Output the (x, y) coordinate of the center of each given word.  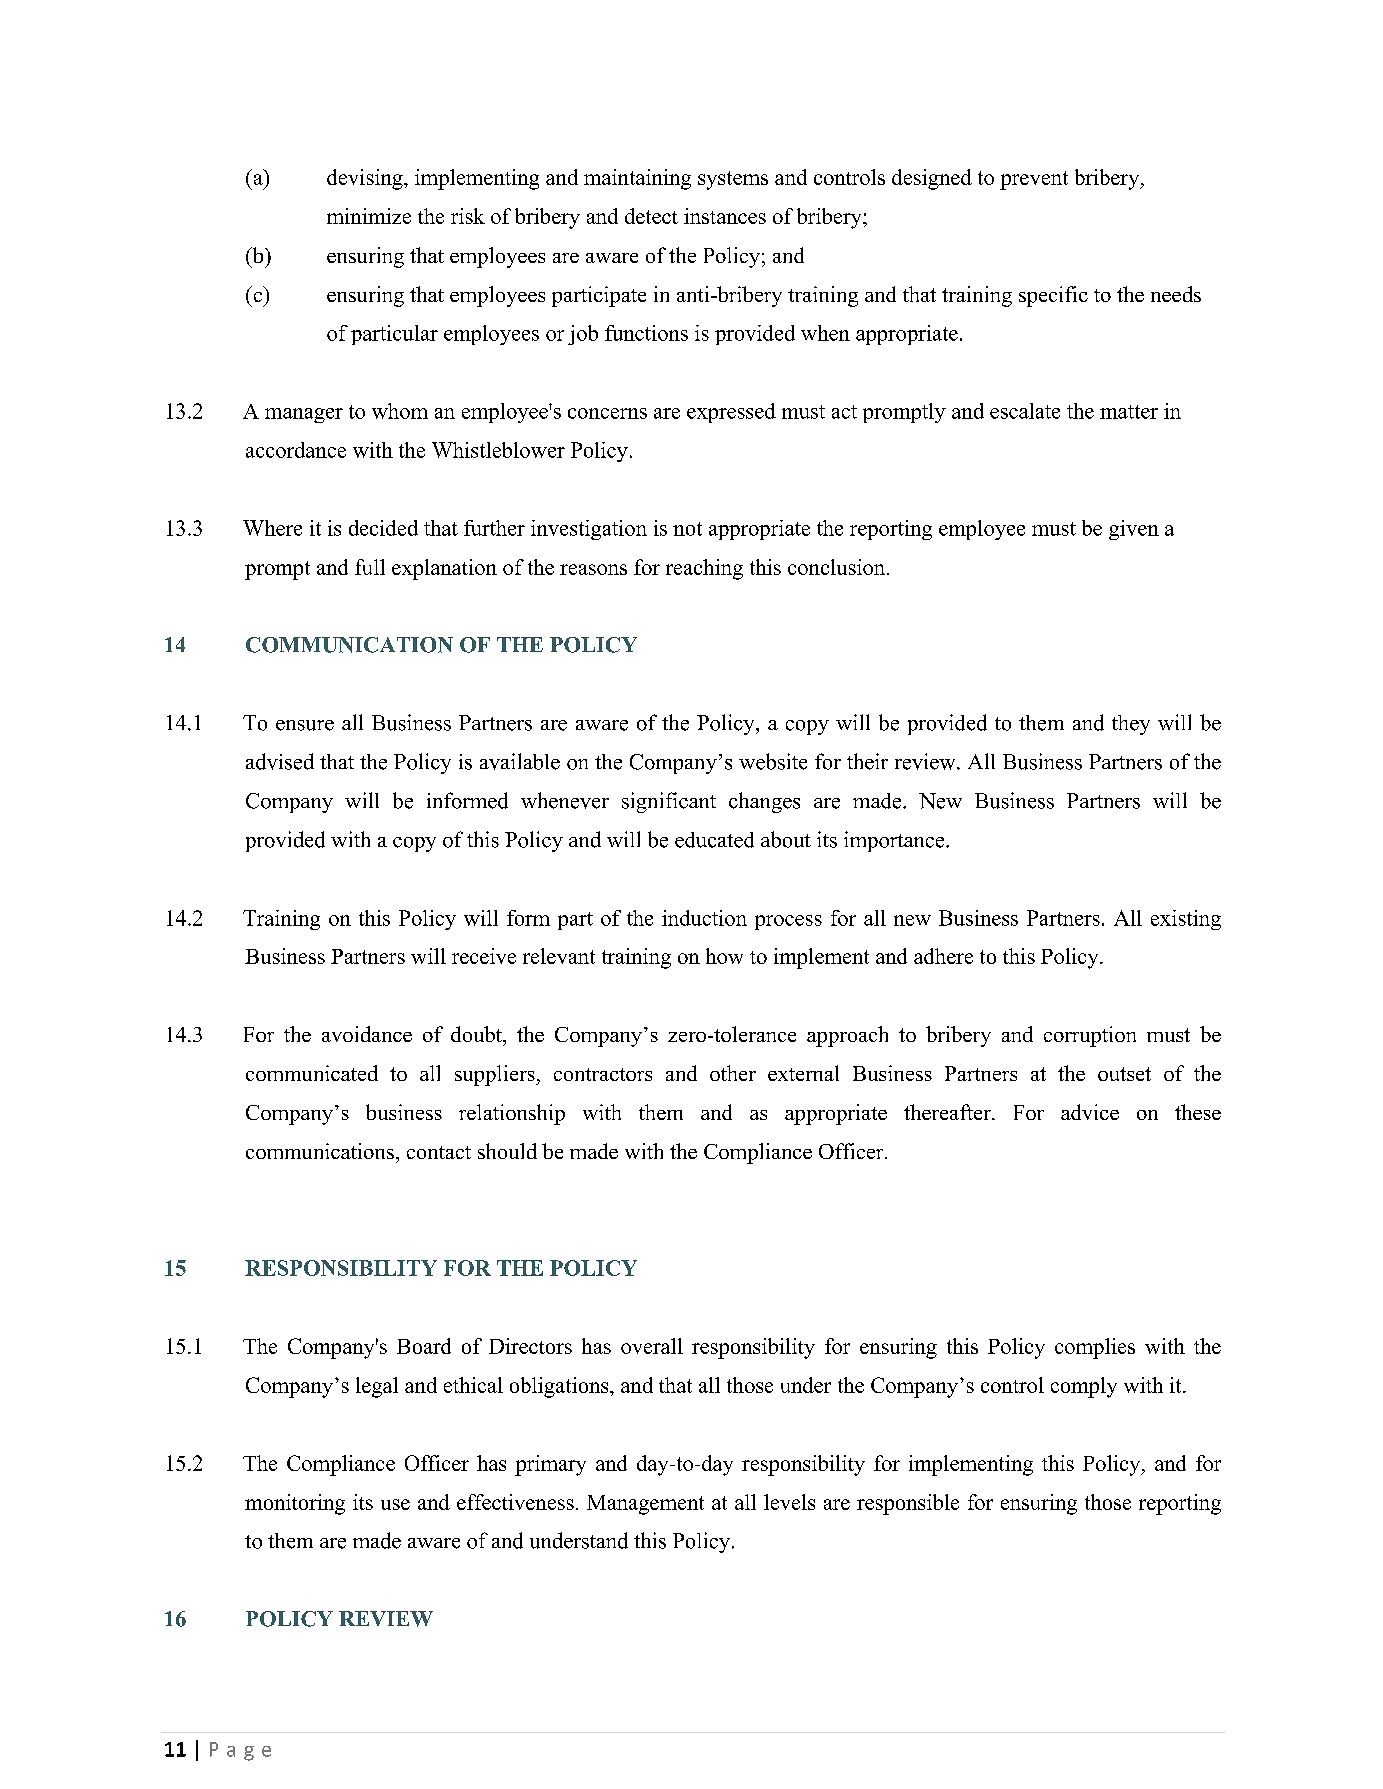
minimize (369, 216)
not (687, 529)
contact (439, 1152)
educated (714, 840)
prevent (1034, 180)
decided (383, 528)
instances (725, 216)
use (395, 1504)
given (1134, 530)
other (733, 1073)
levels (789, 1502)
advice (1090, 1112)
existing (1186, 920)
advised (280, 761)
